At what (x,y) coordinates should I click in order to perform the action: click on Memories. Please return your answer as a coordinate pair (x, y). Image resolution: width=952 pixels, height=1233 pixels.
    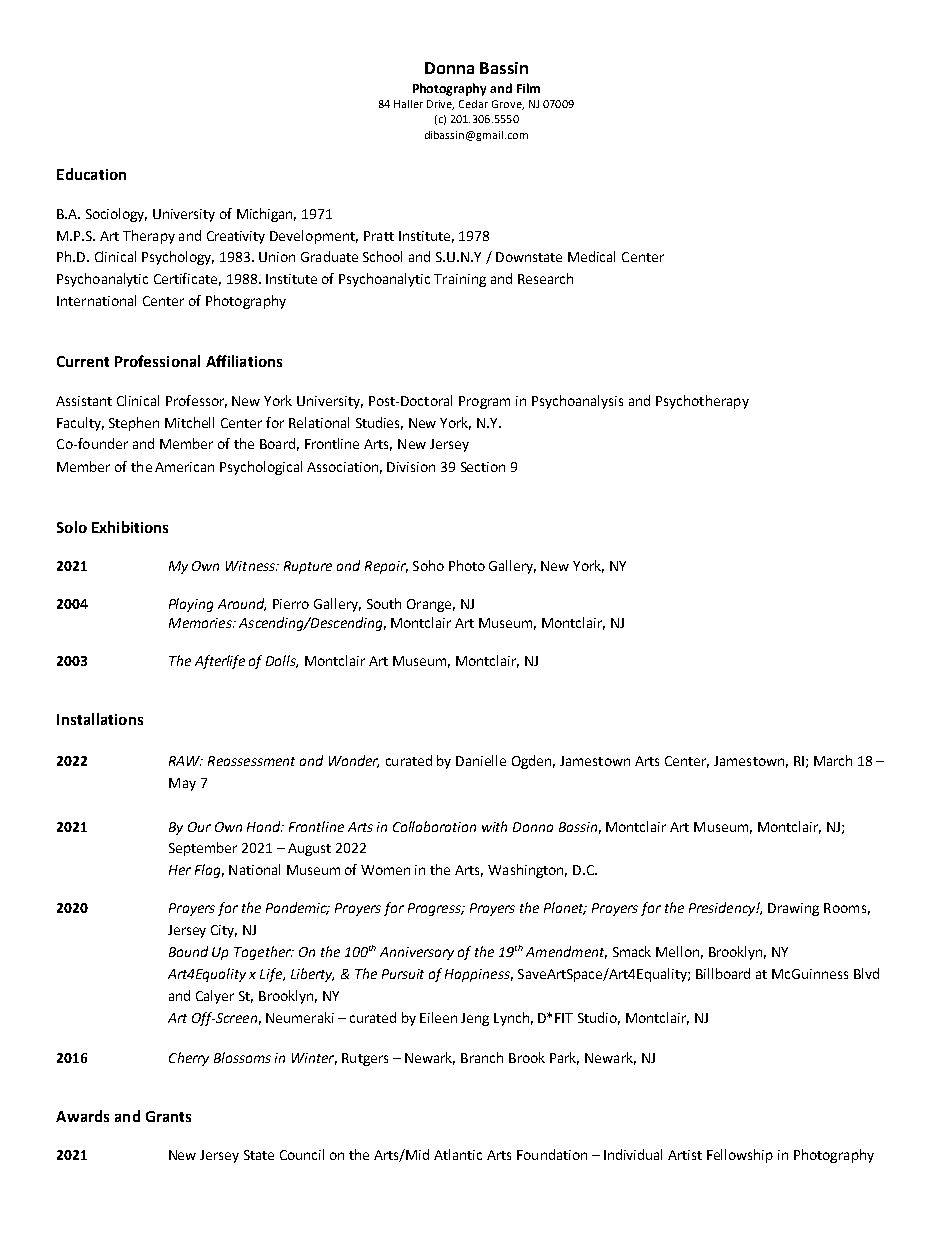
    Looking at the image, I should click on (201, 623).
